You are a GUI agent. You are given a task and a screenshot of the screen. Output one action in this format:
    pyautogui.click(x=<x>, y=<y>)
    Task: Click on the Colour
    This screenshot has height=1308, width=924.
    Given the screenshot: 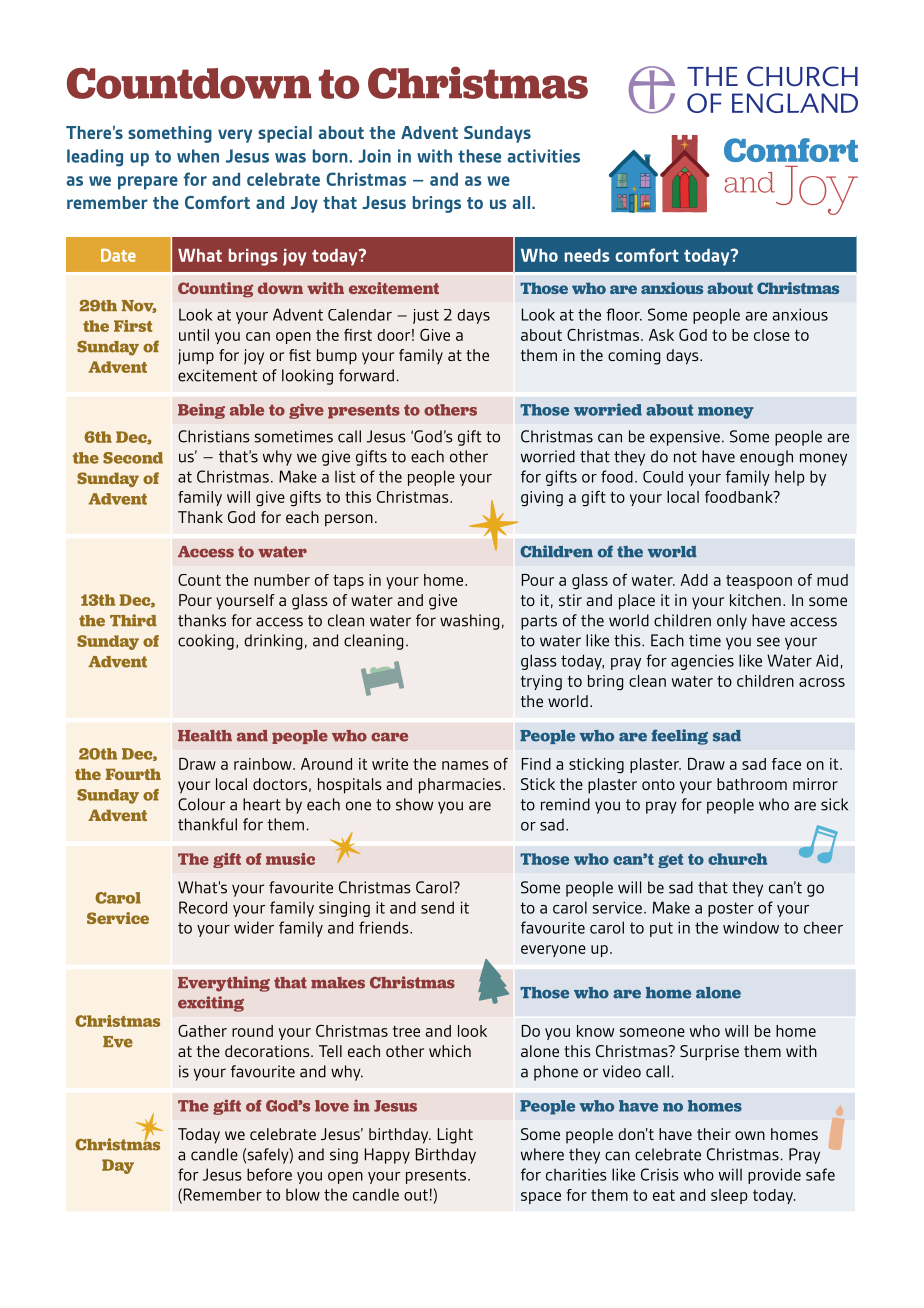 What is the action you would take?
    pyautogui.click(x=201, y=804)
